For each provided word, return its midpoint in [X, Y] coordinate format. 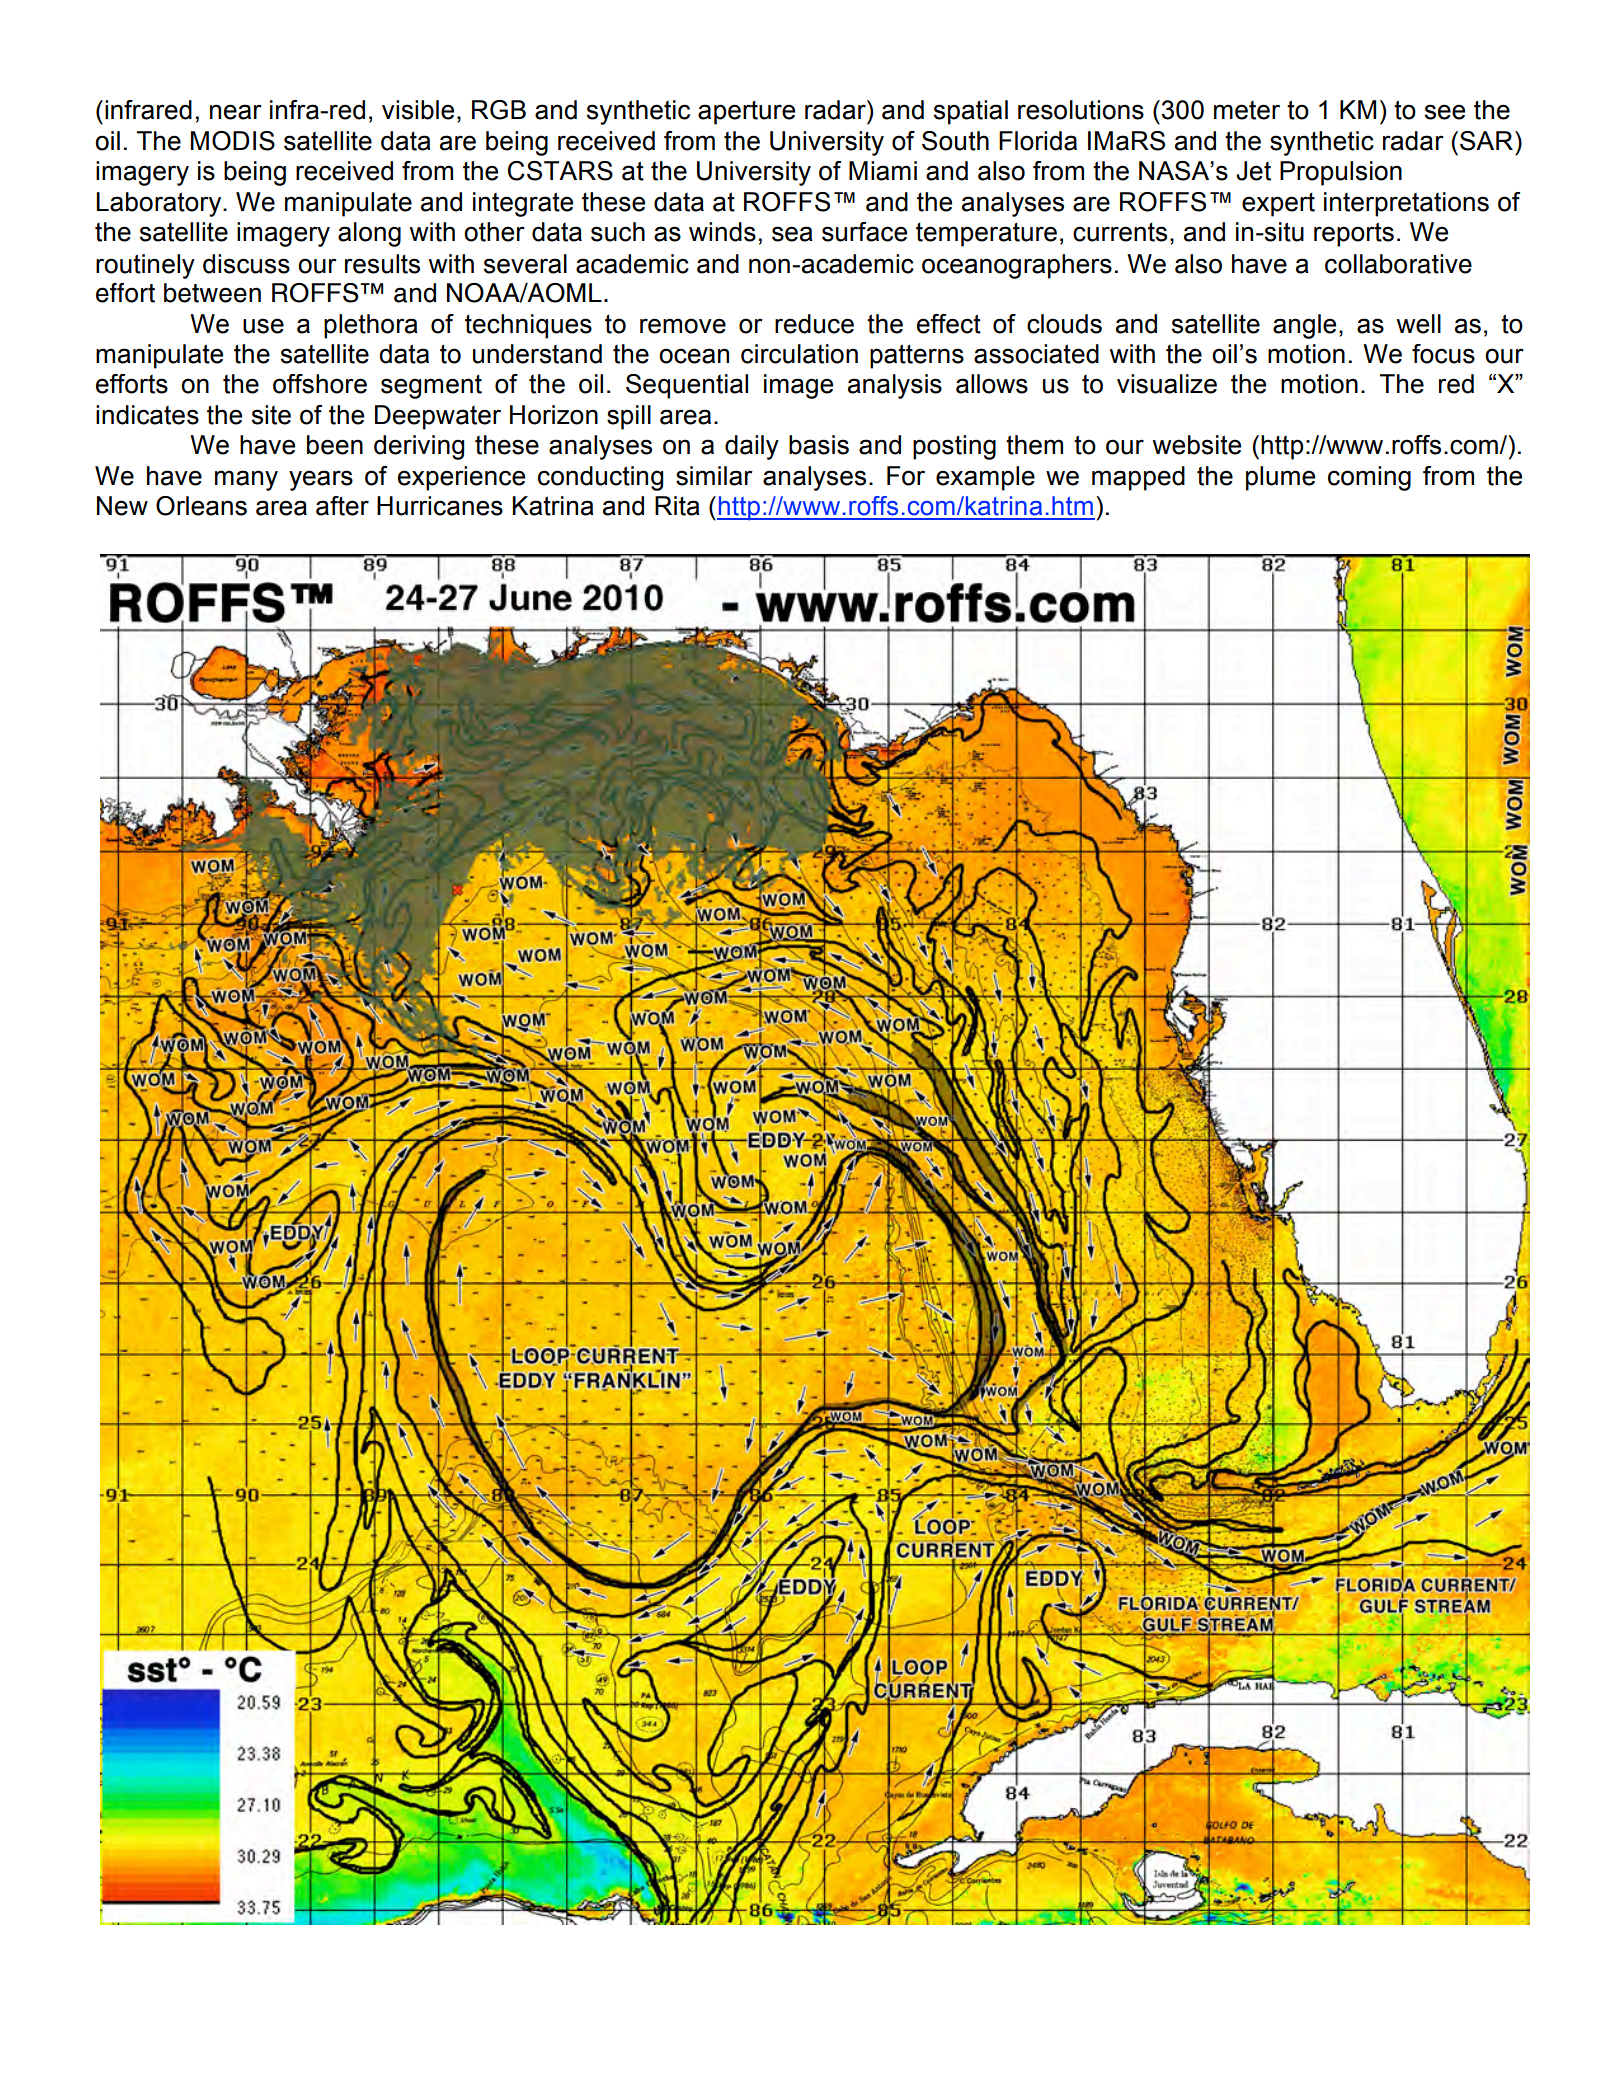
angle [1304, 326]
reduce [814, 324]
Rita [677, 506]
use [263, 326]
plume [1280, 478]
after [342, 506]
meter [1247, 110]
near [236, 112]
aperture [746, 112]
